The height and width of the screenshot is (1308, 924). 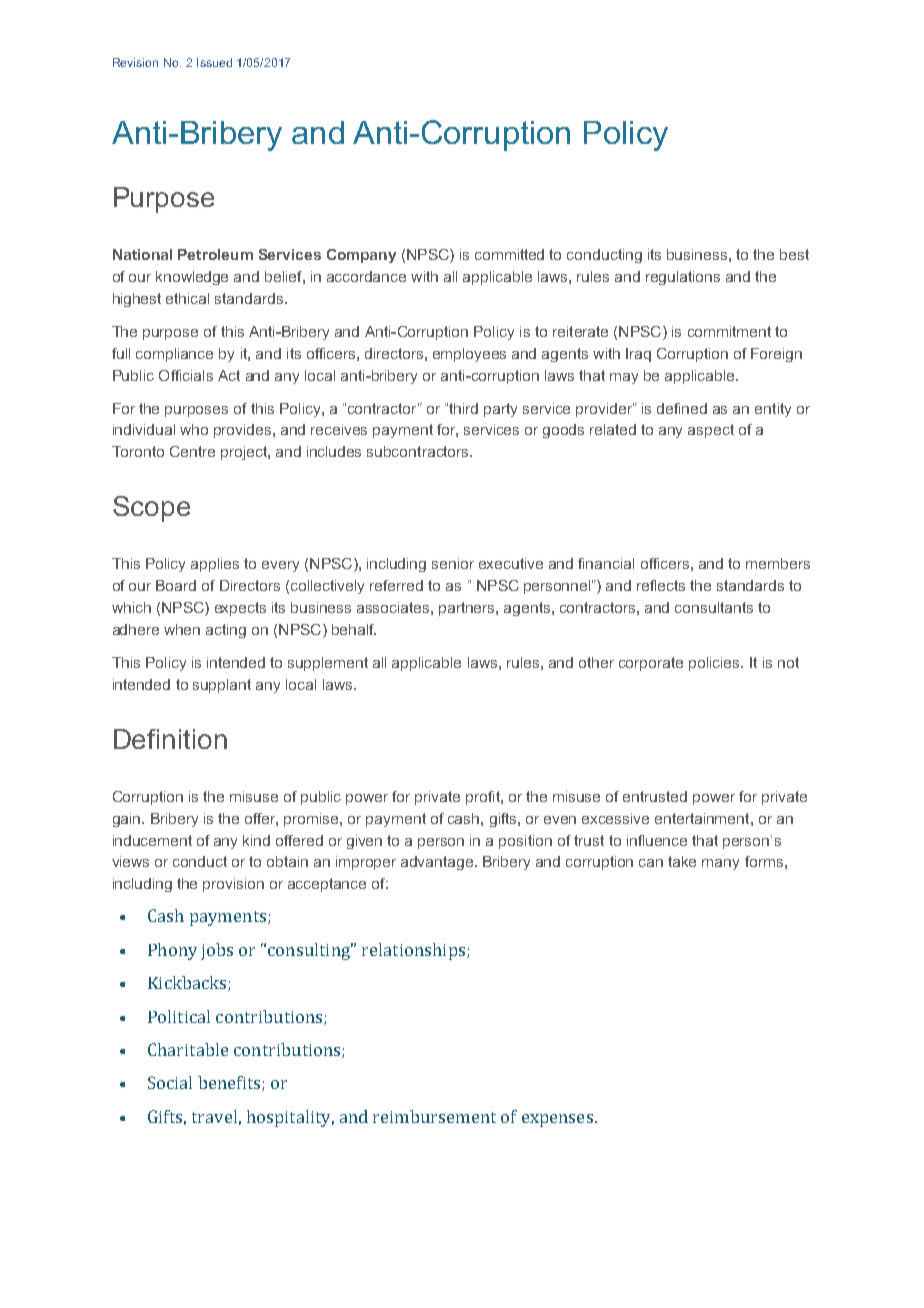 What do you see at coordinates (214, 62) in the screenshot?
I see `Issued` at bounding box center [214, 62].
